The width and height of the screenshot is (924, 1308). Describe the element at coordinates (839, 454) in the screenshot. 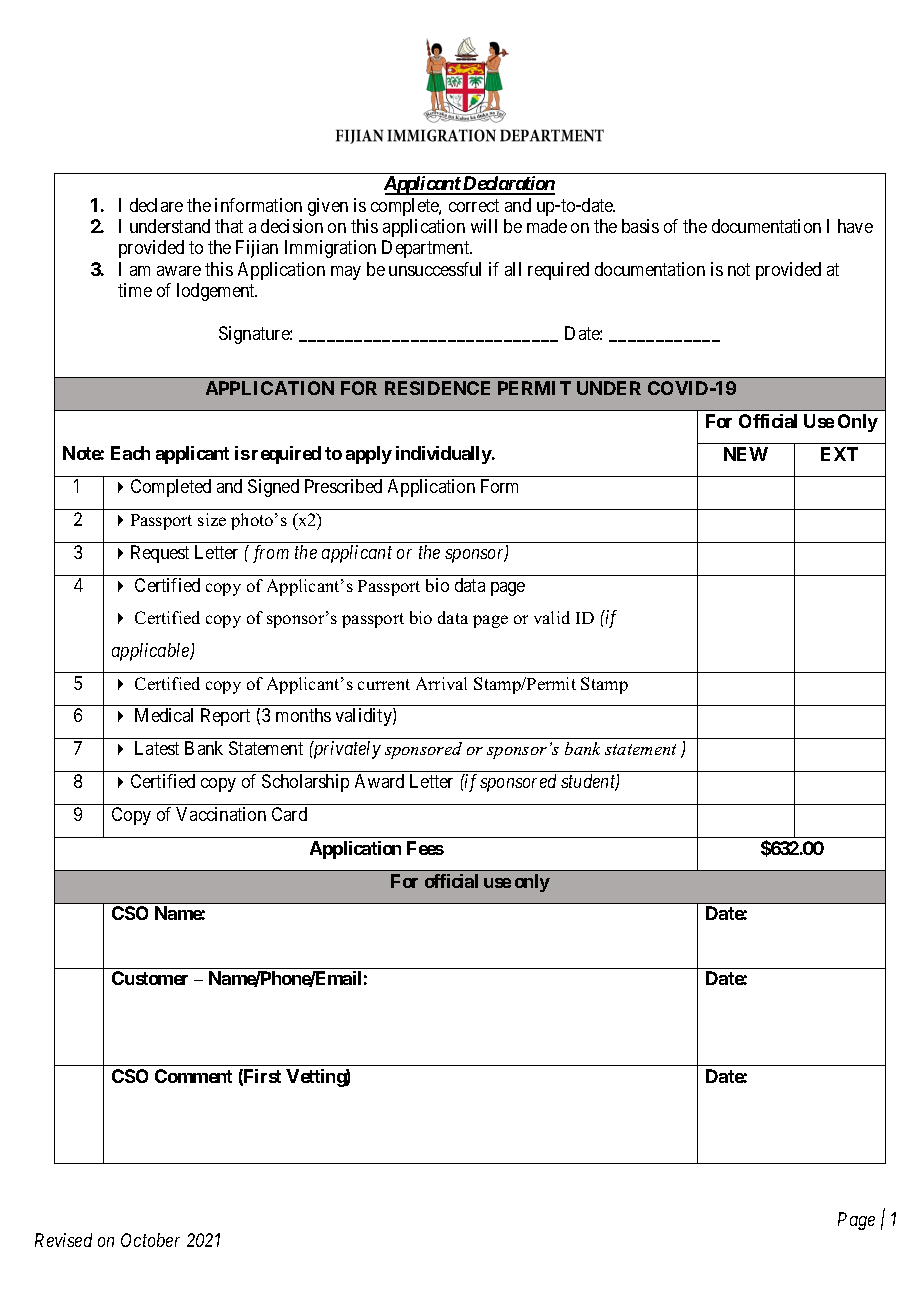

I see `EXT` at that location.
